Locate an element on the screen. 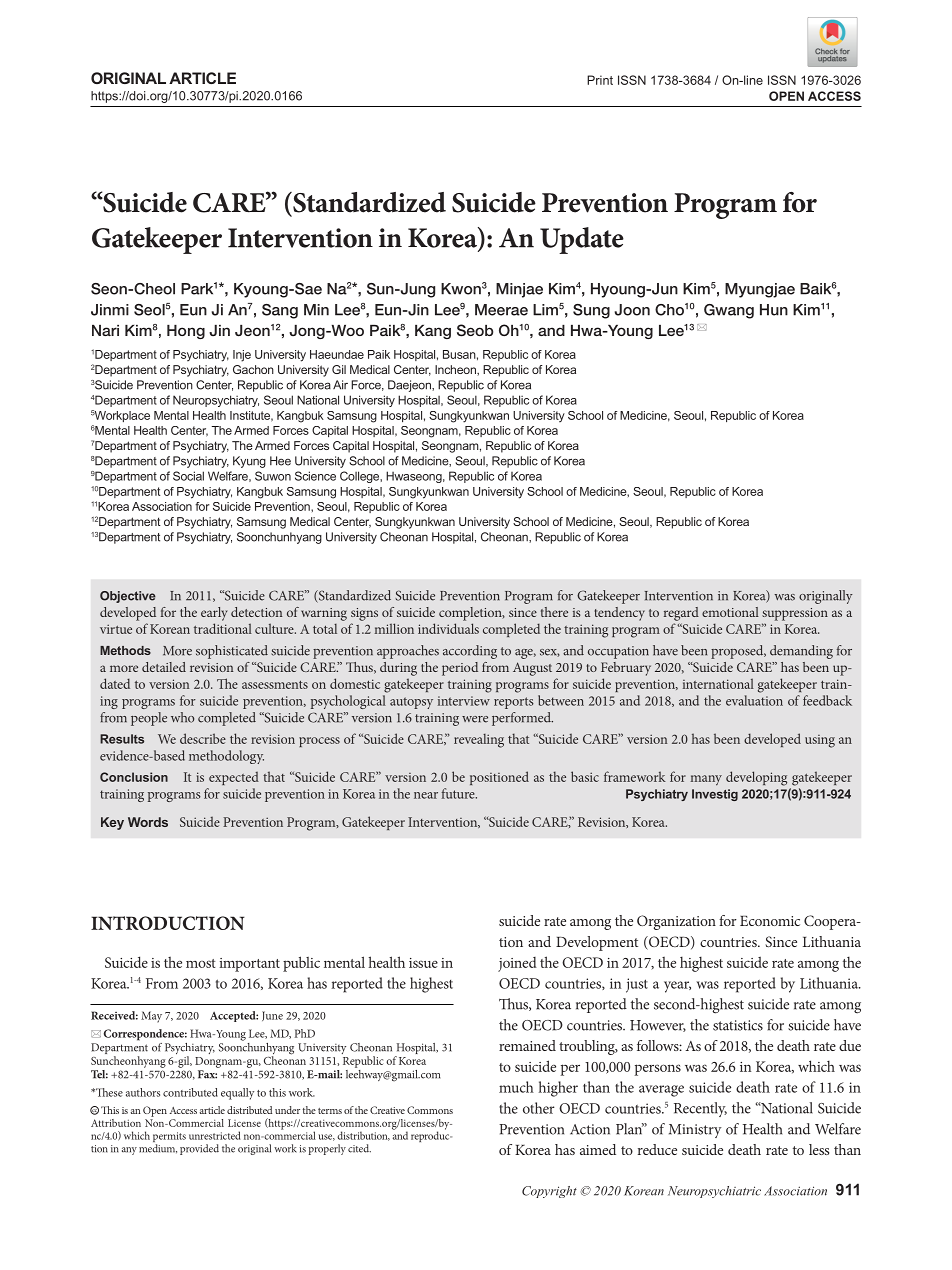 The width and height of the screenshot is (952, 1270). Copyright is located at coordinates (549, 1192).
